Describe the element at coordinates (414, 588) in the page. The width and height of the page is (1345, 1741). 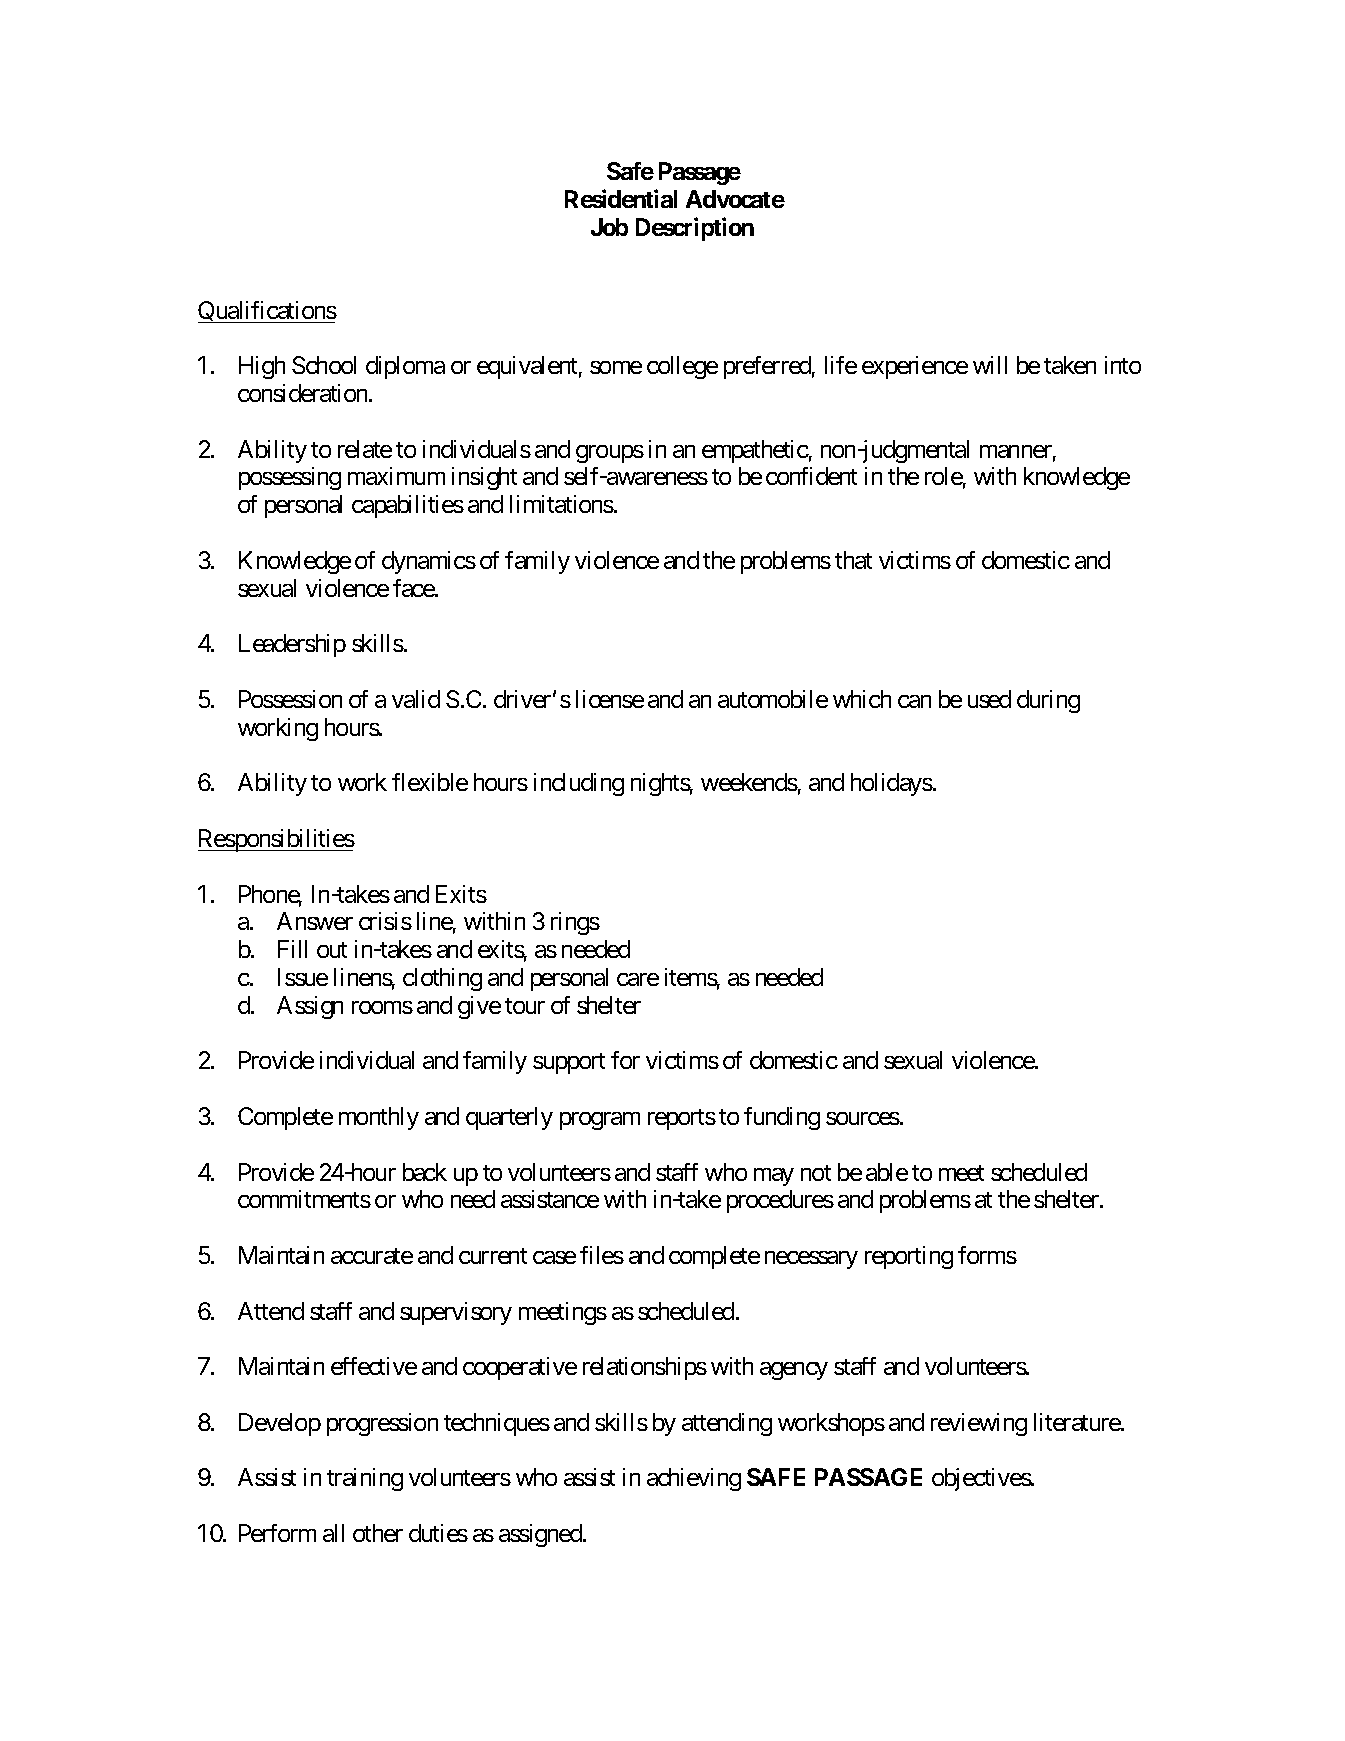
I see `face` at that location.
